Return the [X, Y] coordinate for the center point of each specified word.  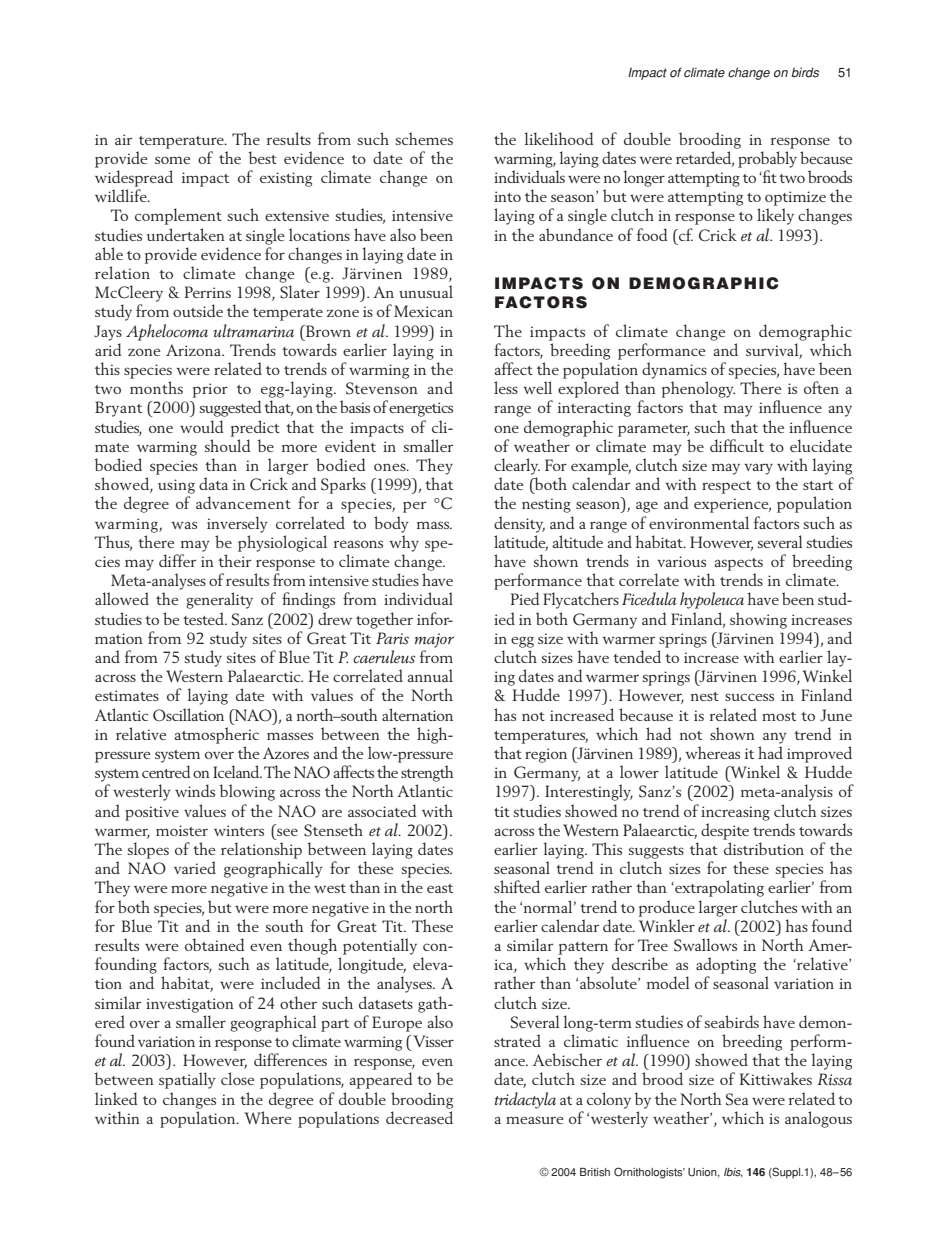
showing [758, 620]
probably [767, 159]
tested [204, 618]
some [173, 160]
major [434, 640]
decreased [419, 1117]
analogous [818, 1119]
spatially [187, 1080]
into [507, 196]
